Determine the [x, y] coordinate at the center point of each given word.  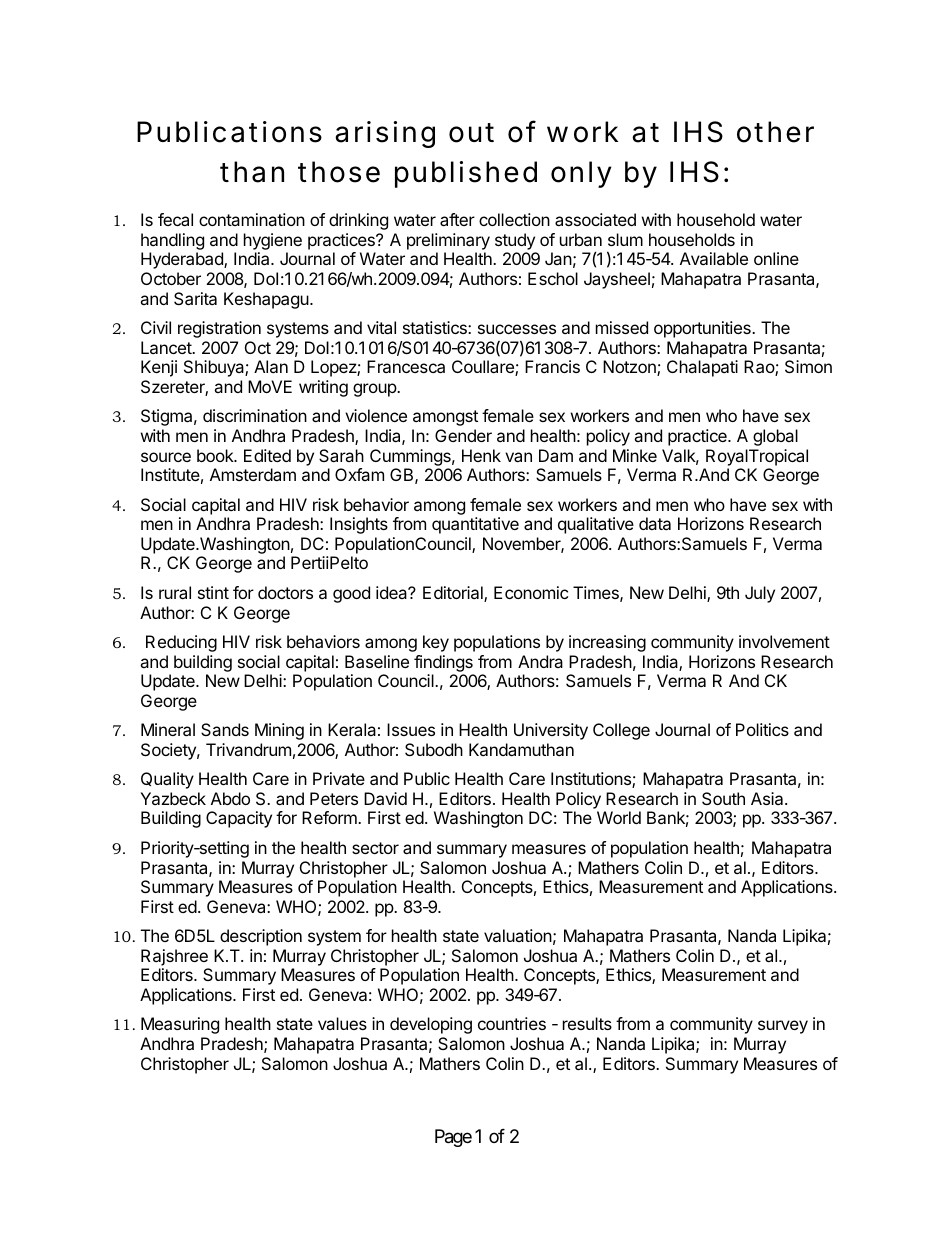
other [775, 132]
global [775, 437]
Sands [225, 729]
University [551, 731]
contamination [252, 219]
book [216, 455]
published [466, 174]
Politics [762, 729]
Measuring [180, 1025]
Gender [463, 435]
